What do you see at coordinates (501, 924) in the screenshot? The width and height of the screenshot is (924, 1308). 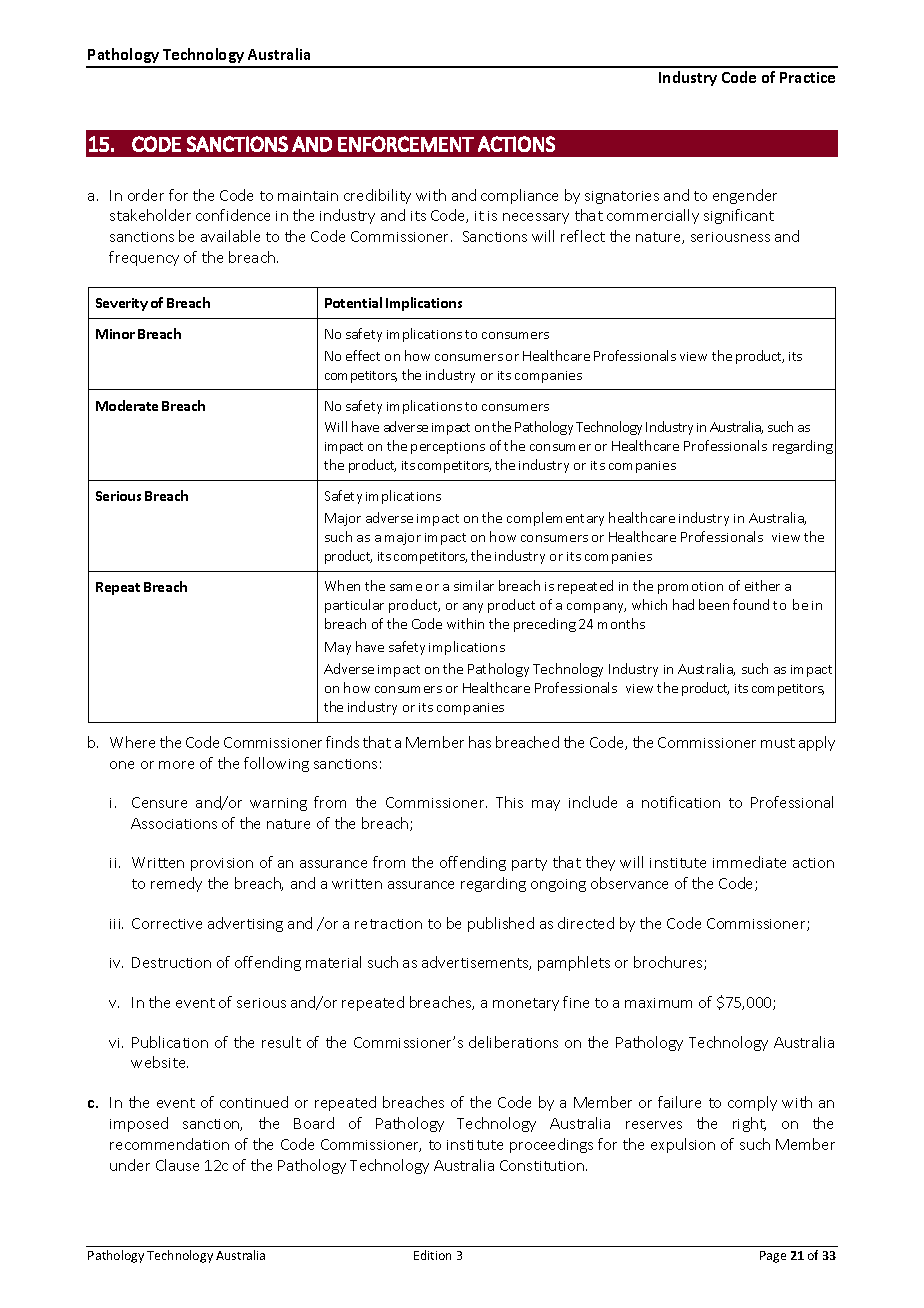 I see `published` at bounding box center [501, 924].
